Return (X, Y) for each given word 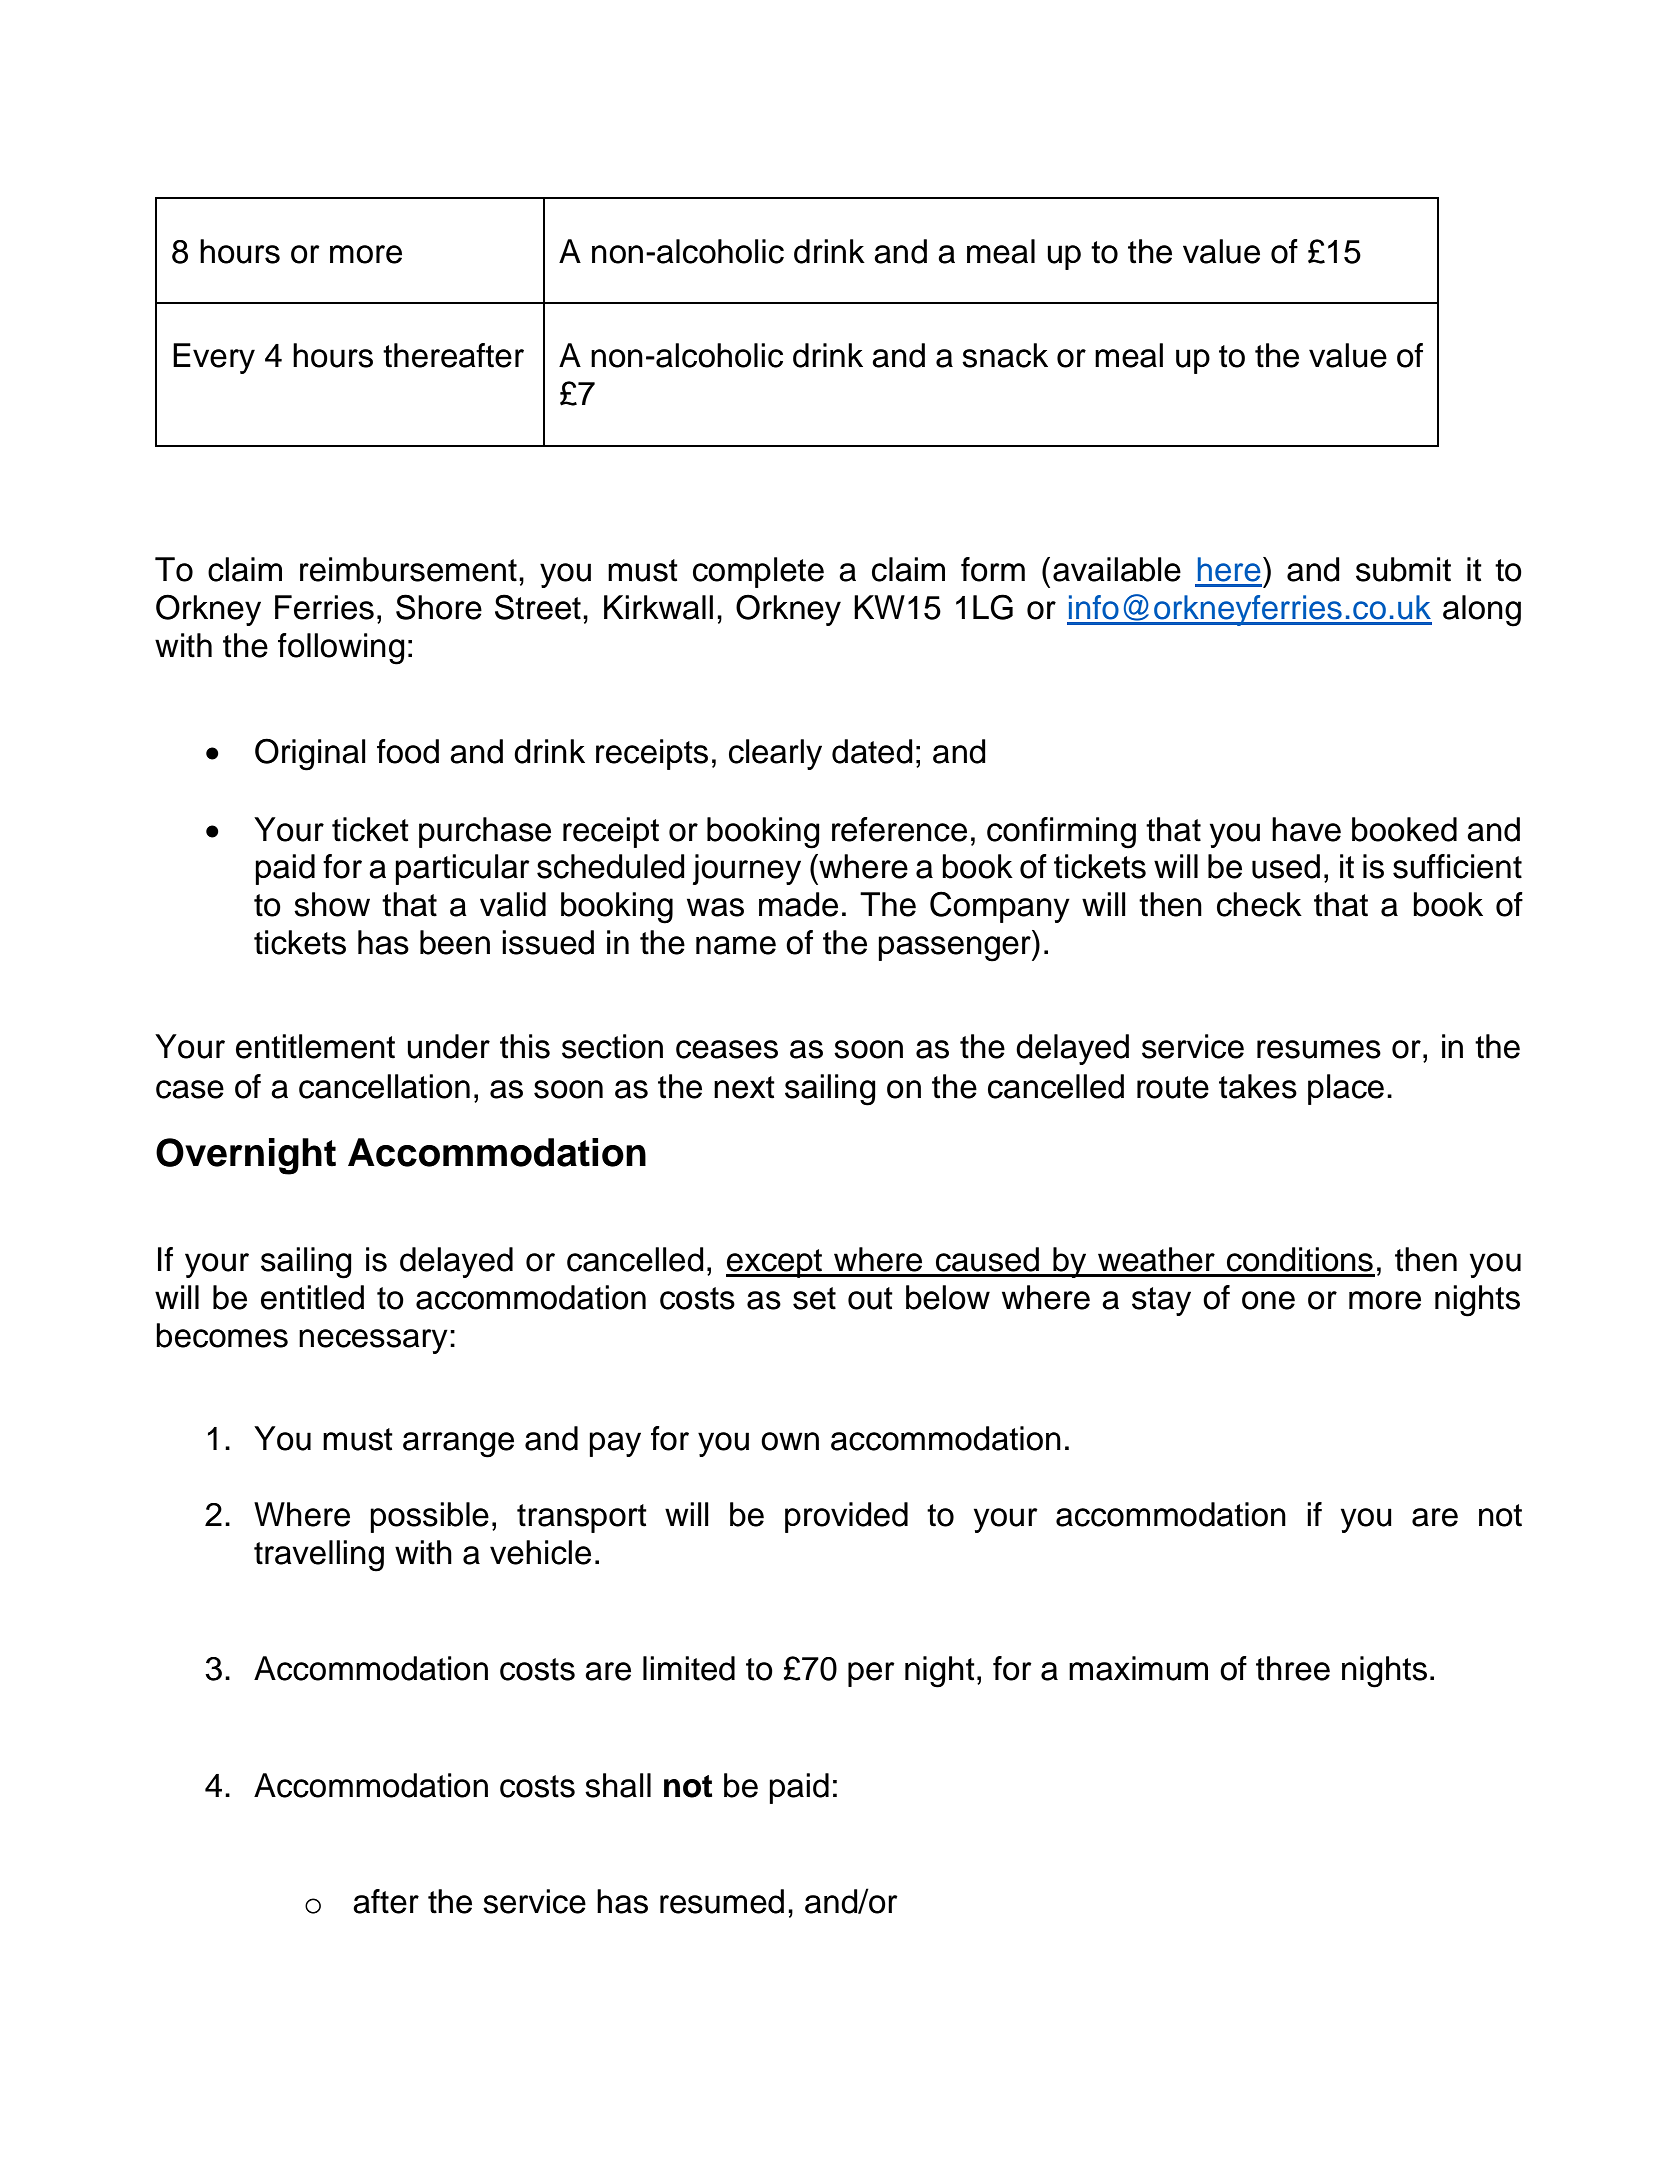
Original (310, 754)
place (1346, 1089)
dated (872, 751)
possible (429, 1517)
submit (1403, 569)
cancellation (384, 1086)
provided (846, 1517)
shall (618, 1785)
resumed (722, 1901)
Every (214, 358)
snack (1005, 355)
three (1293, 1668)
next (744, 1087)
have (1306, 829)
